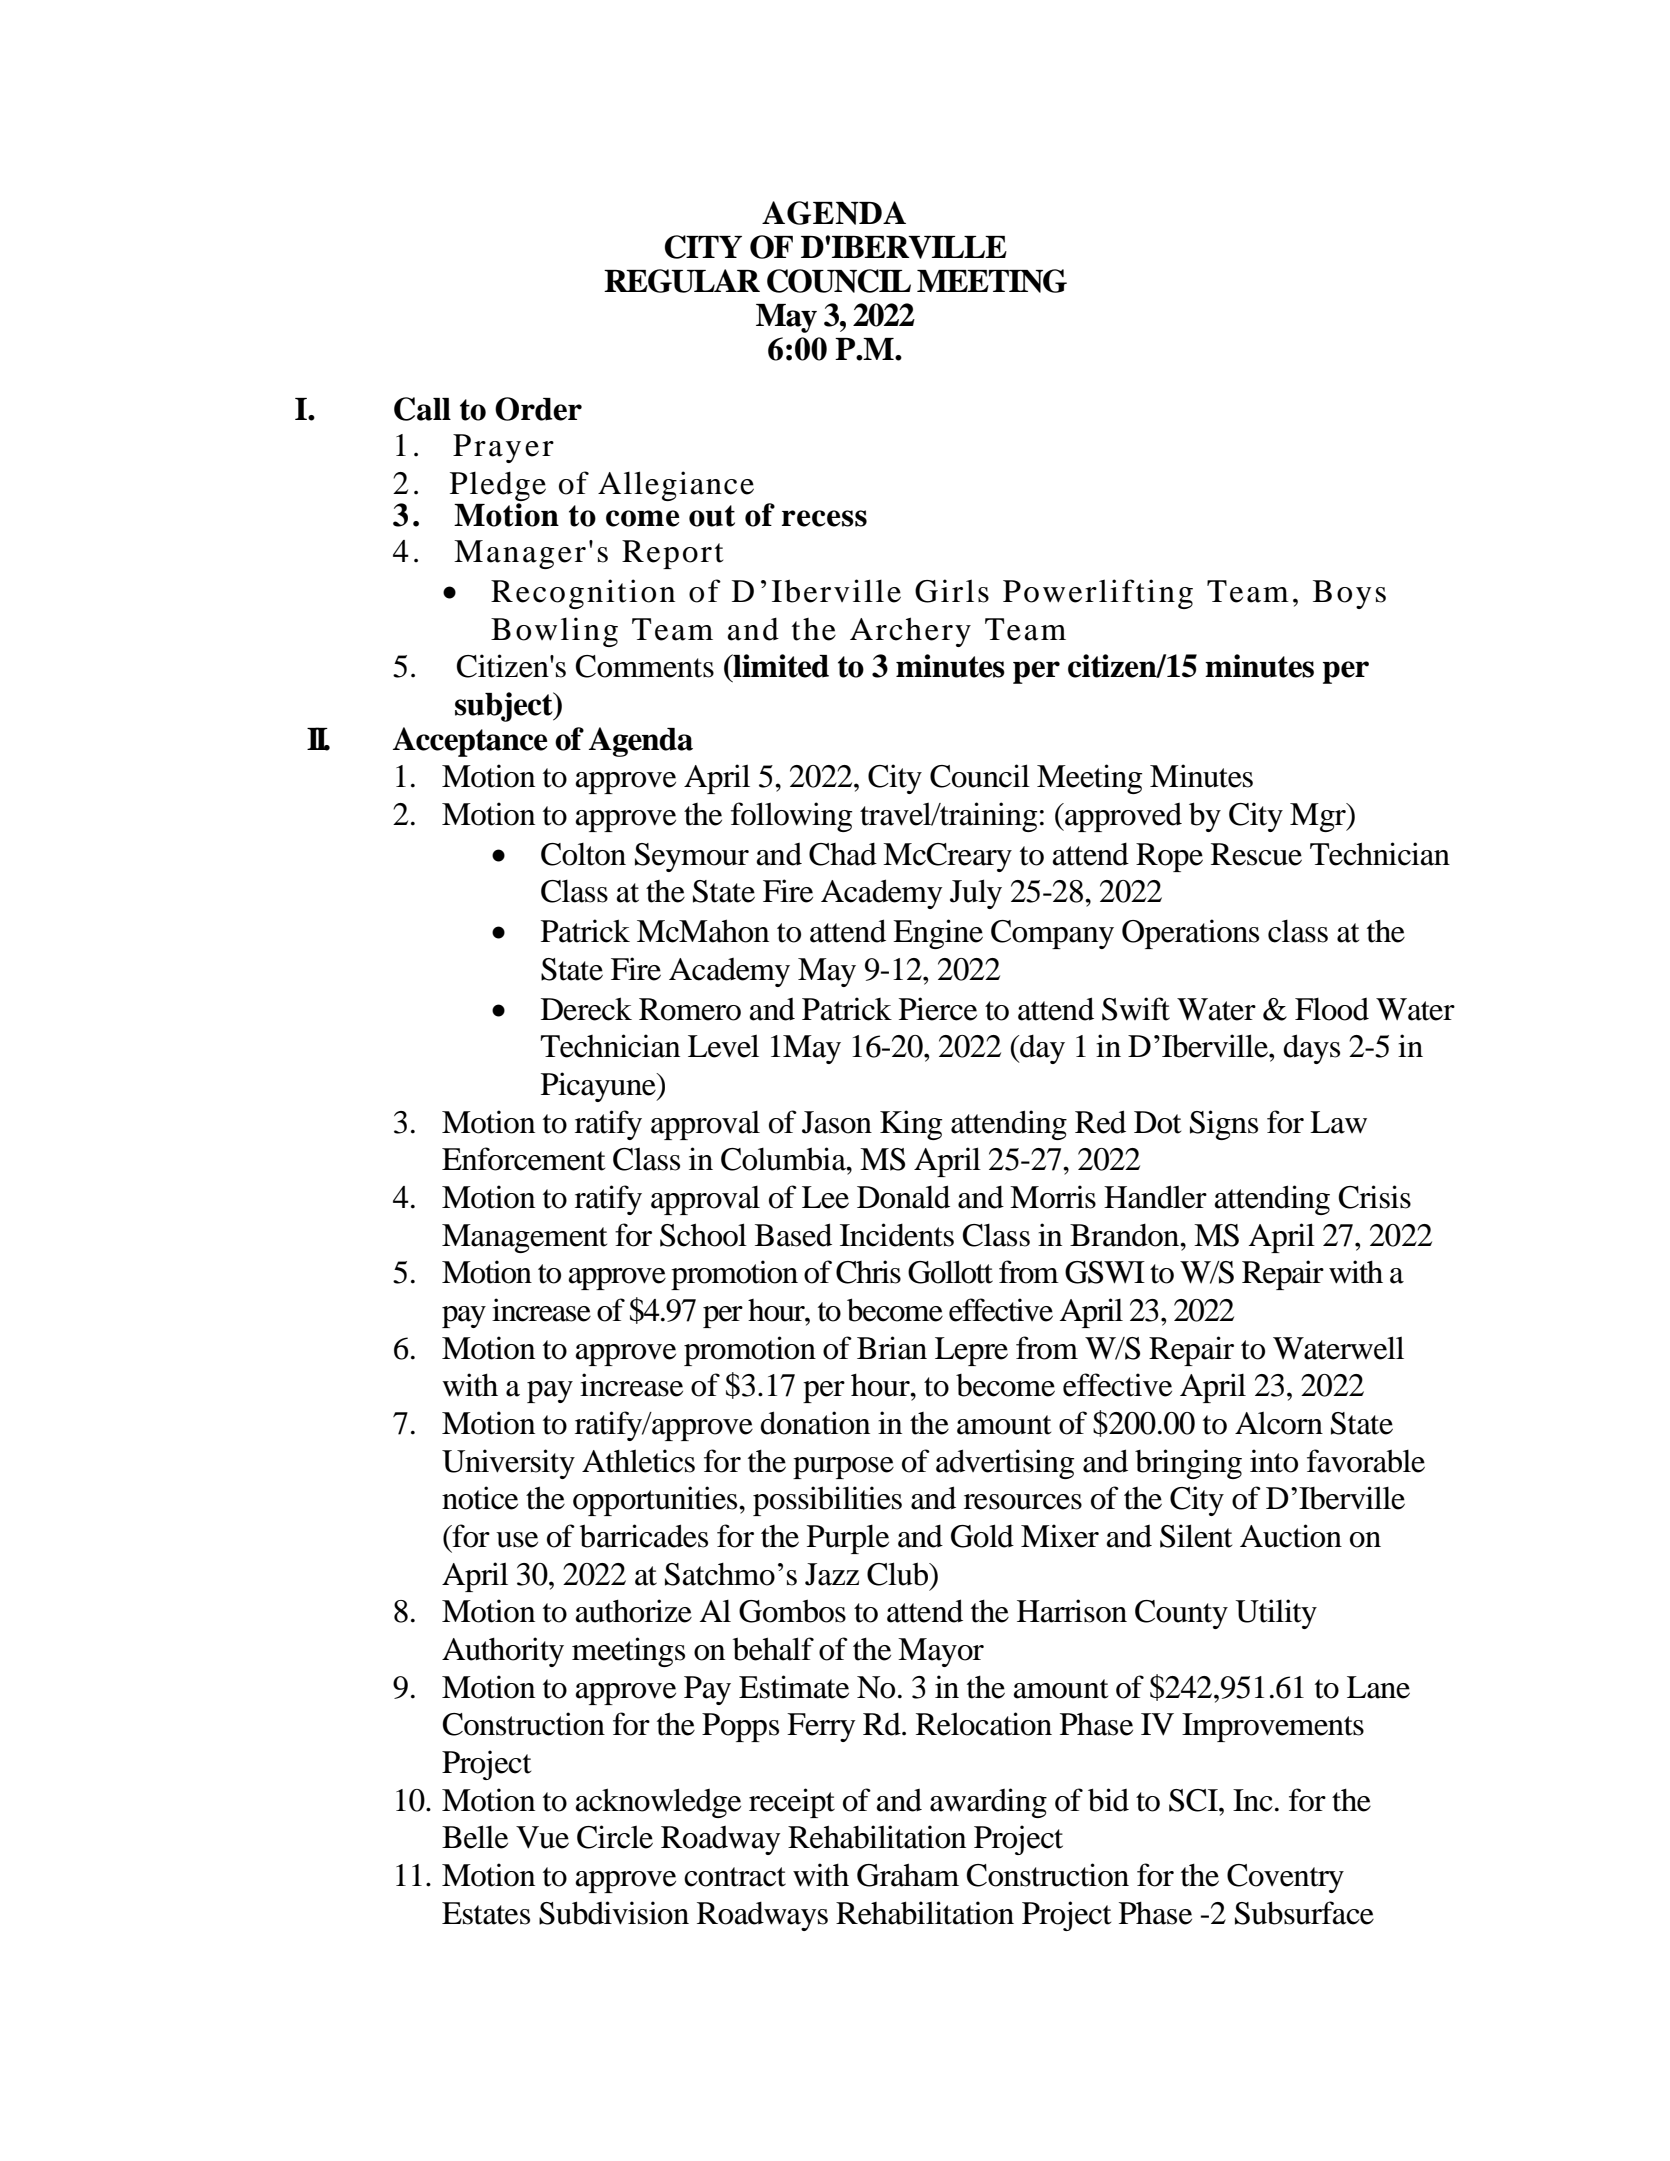 This image has height=2161, width=1670. What do you see at coordinates (586, 1009) in the image?
I see `Dereck` at bounding box center [586, 1009].
